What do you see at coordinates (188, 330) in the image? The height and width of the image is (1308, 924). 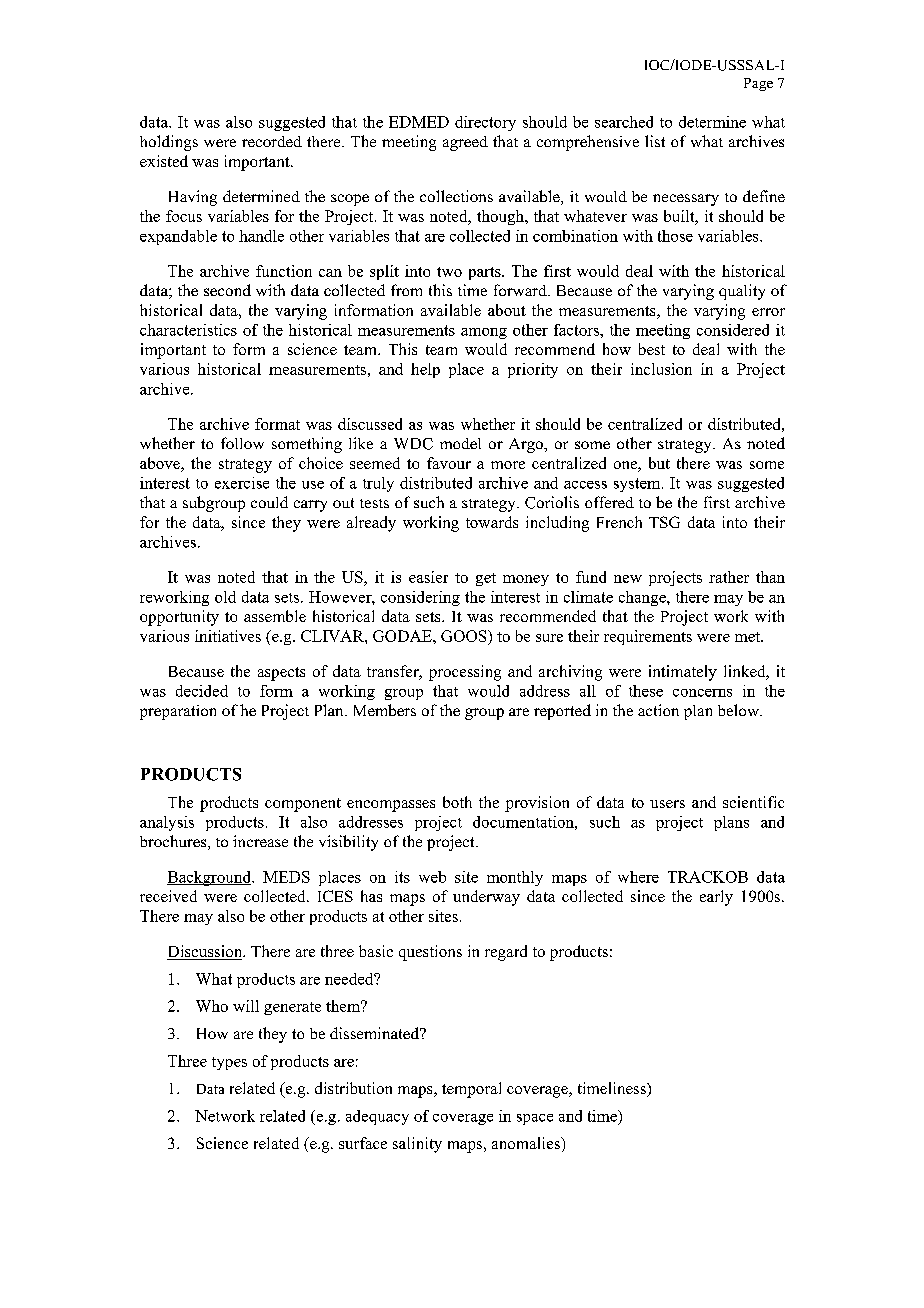 I see `characteristics` at bounding box center [188, 330].
